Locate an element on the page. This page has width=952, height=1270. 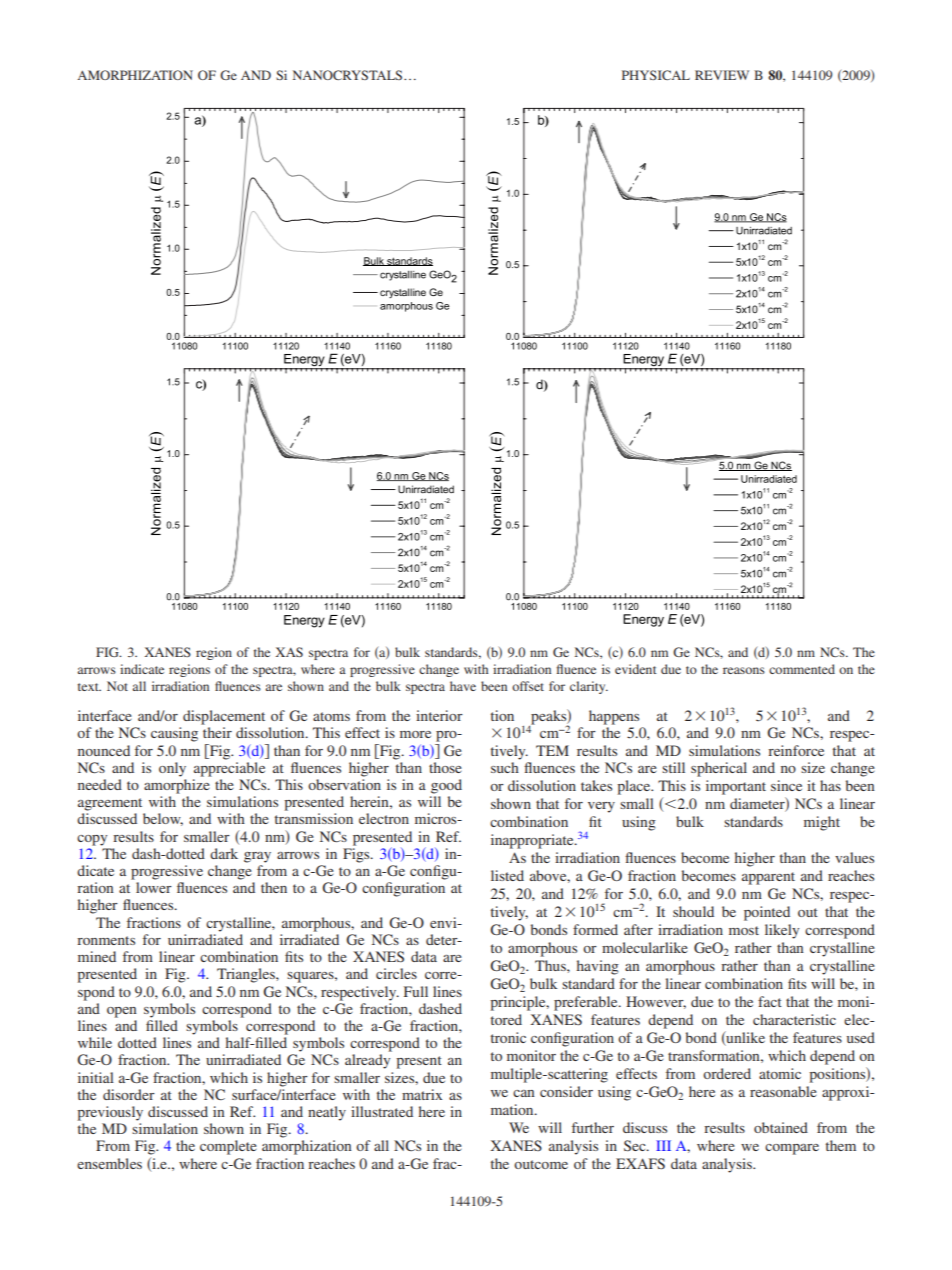
PHYSICAL is located at coordinates (656, 75).
